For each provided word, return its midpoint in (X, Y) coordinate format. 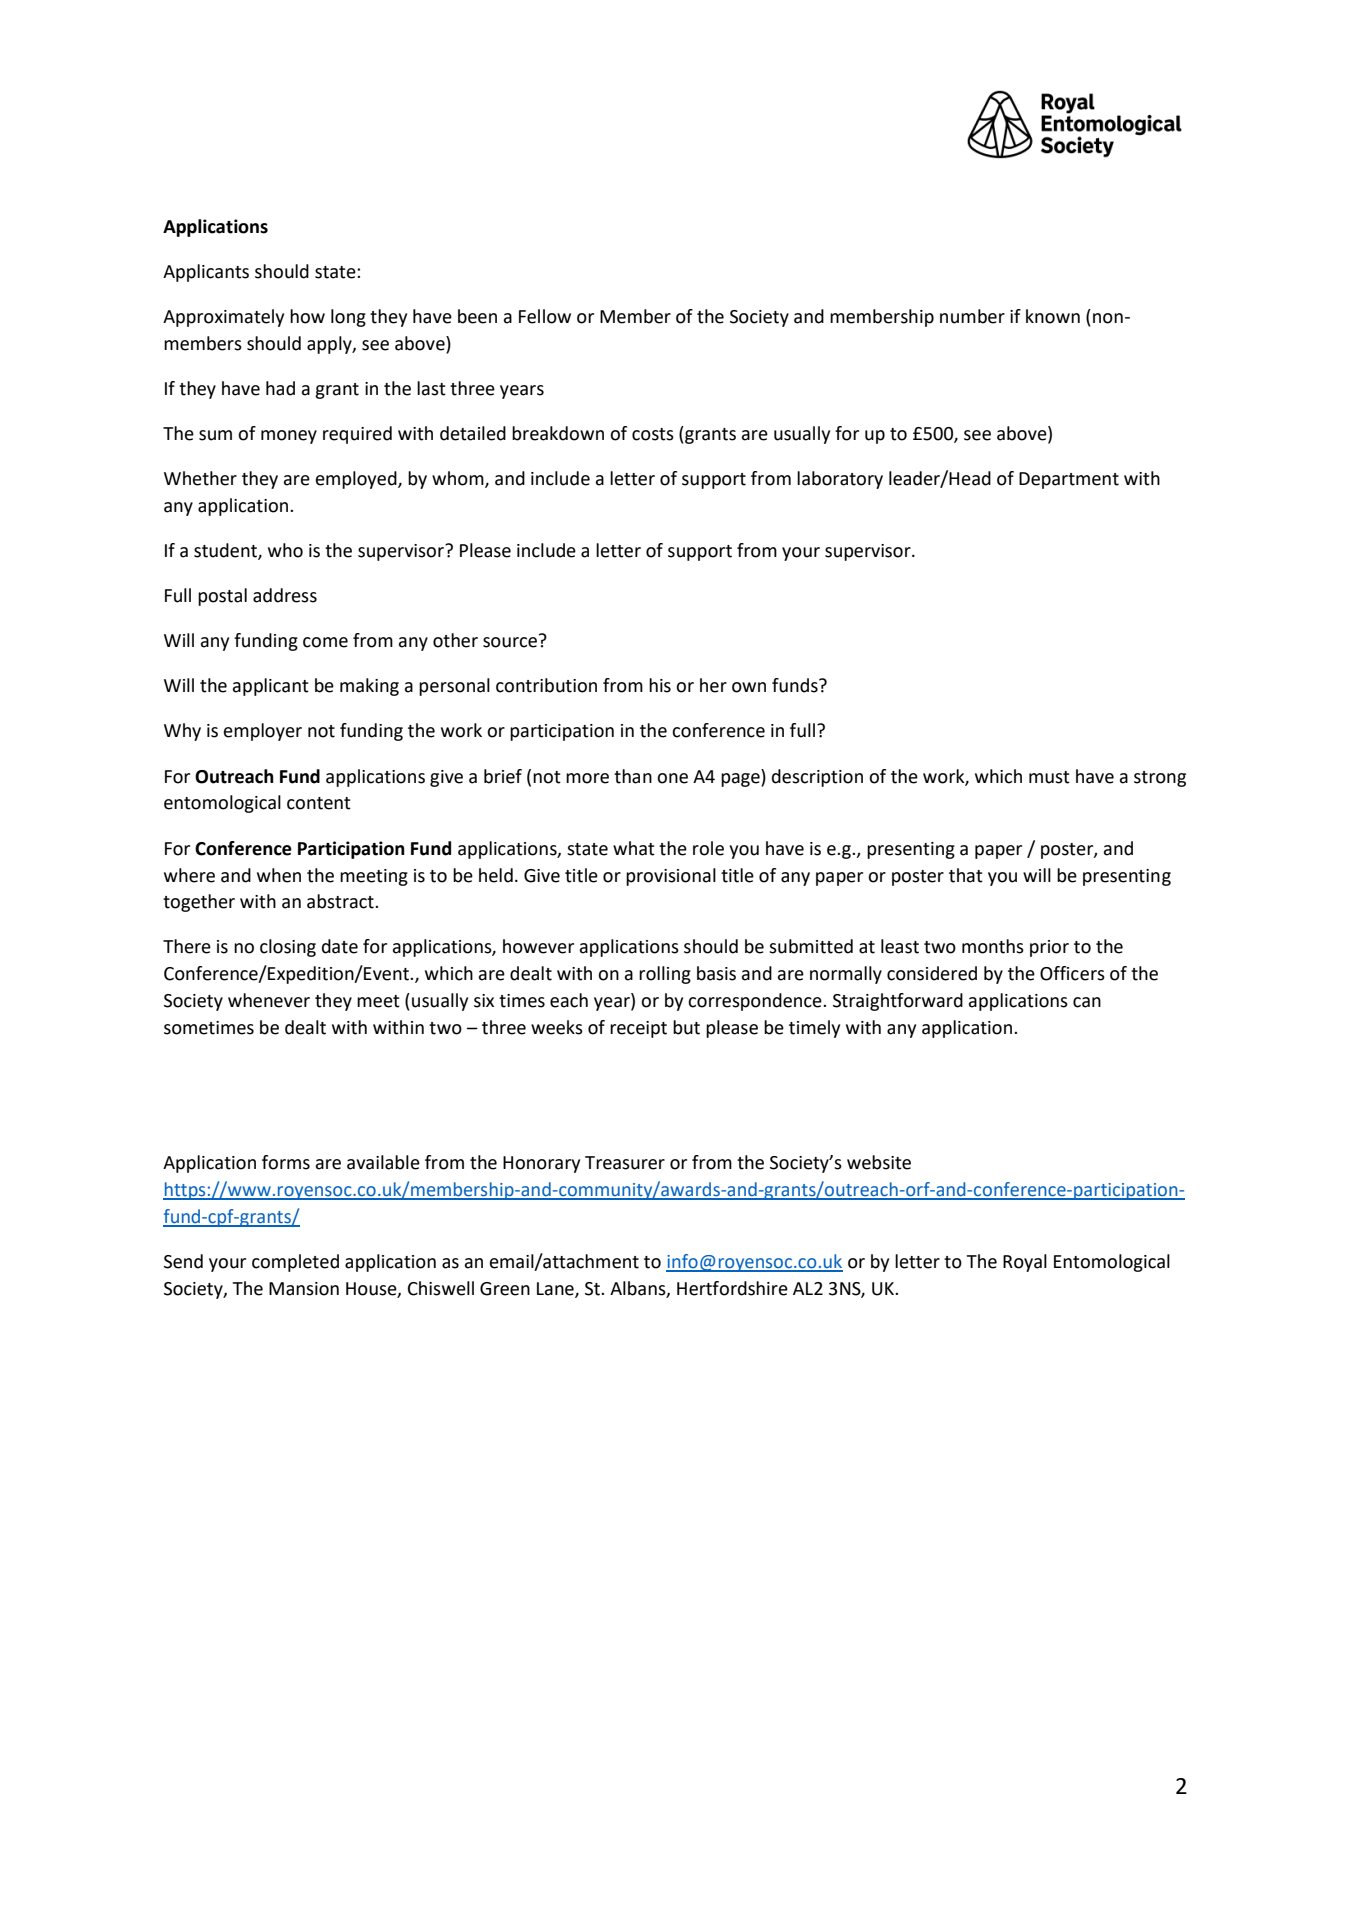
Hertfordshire (732, 1288)
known (1053, 316)
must (1049, 777)
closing (288, 948)
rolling (665, 975)
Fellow (545, 316)
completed (295, 1263)
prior (1049, 948)
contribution (546, 685)
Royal (1025, 1263)
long (348, 318)
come (325, 642)
